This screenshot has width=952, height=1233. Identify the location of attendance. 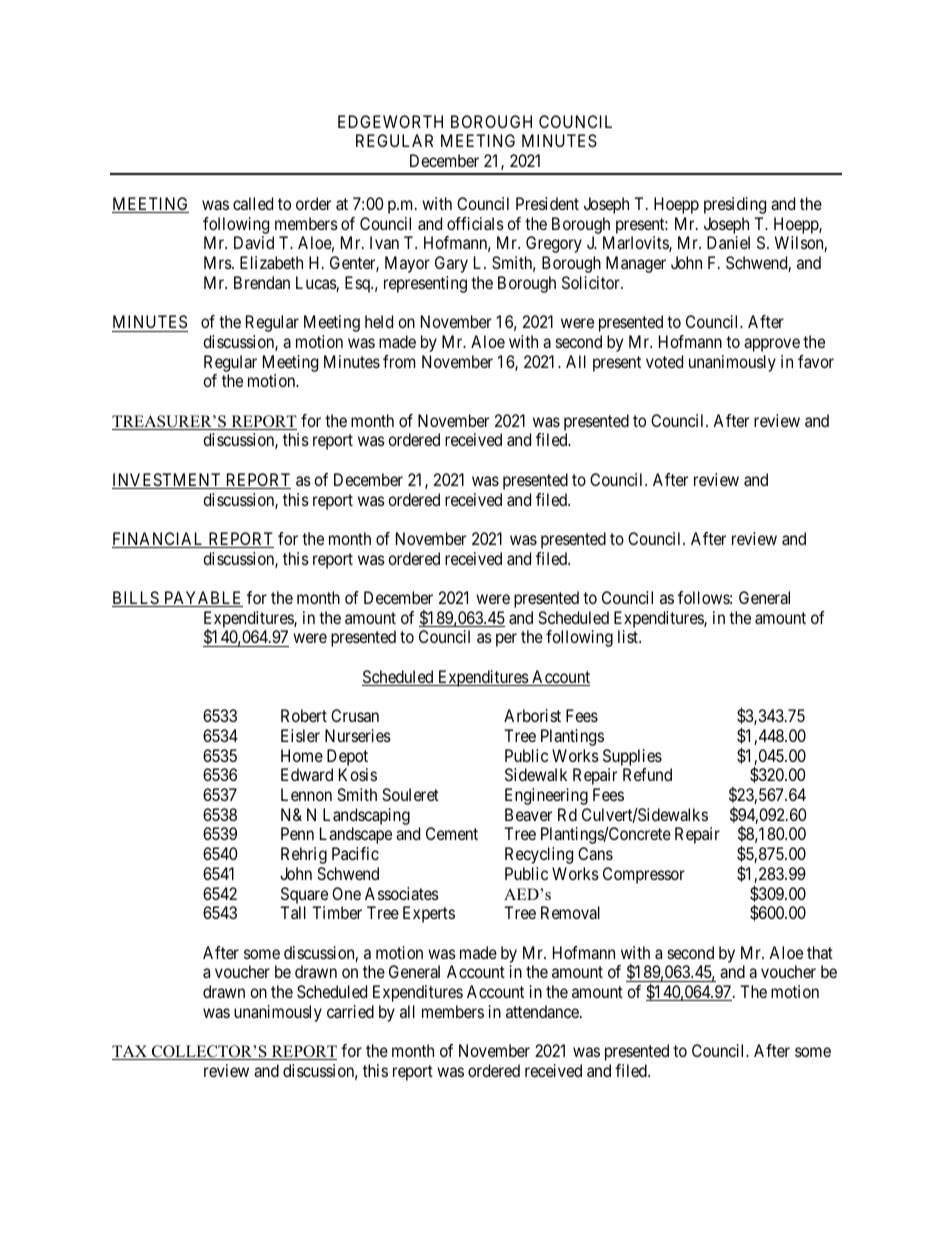
(543, 1011).
